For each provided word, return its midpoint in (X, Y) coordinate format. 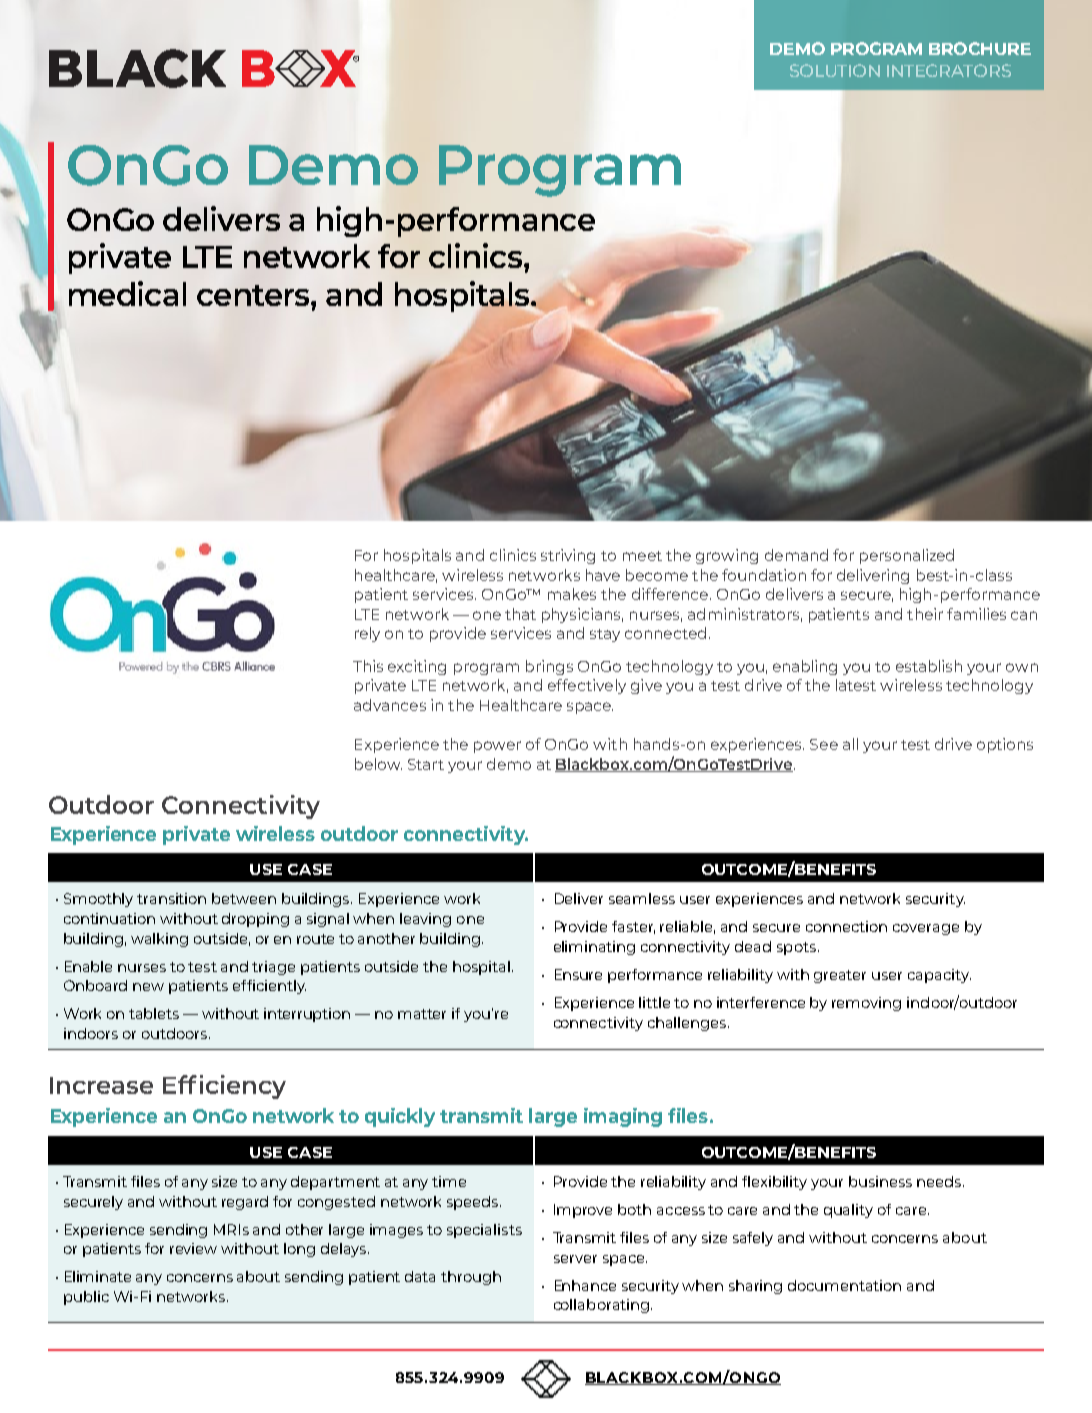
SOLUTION (835, 70)
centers (254, 295)
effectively (587, 686)
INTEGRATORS (949, 70)
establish (929, 666)
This (368, 666)
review (193, 1248)
